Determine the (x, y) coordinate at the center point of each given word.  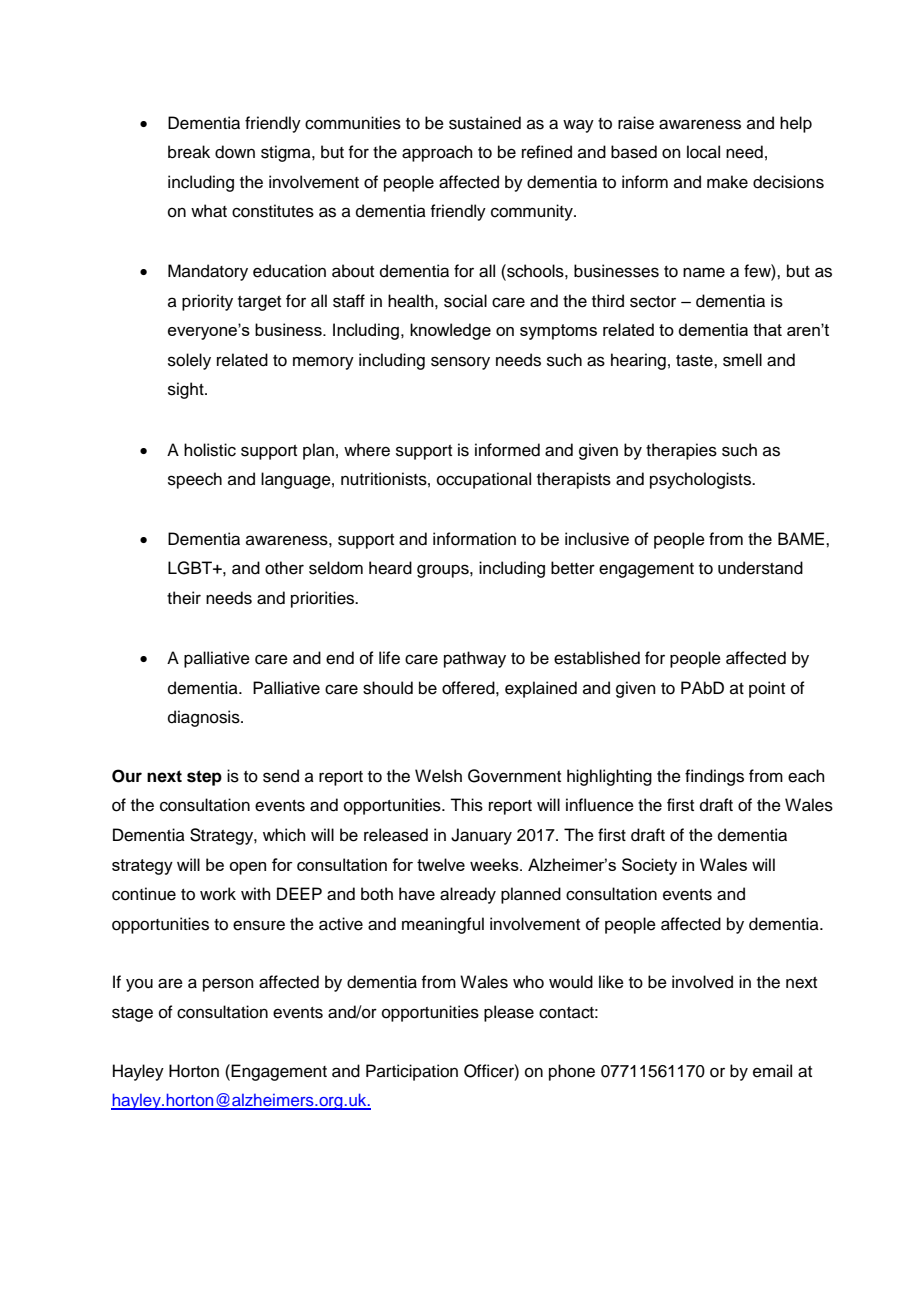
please (509, 1013)
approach (437, 153)
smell (742, 360)
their (184, 598)
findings (714, 777)
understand (760, 568)
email (772, 1071)
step (204, 778)
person (228, 985)
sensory (460, 363)
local (703, 152)
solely (189, 361)
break (189, 152)
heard (390, 568)
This (466, 805)
